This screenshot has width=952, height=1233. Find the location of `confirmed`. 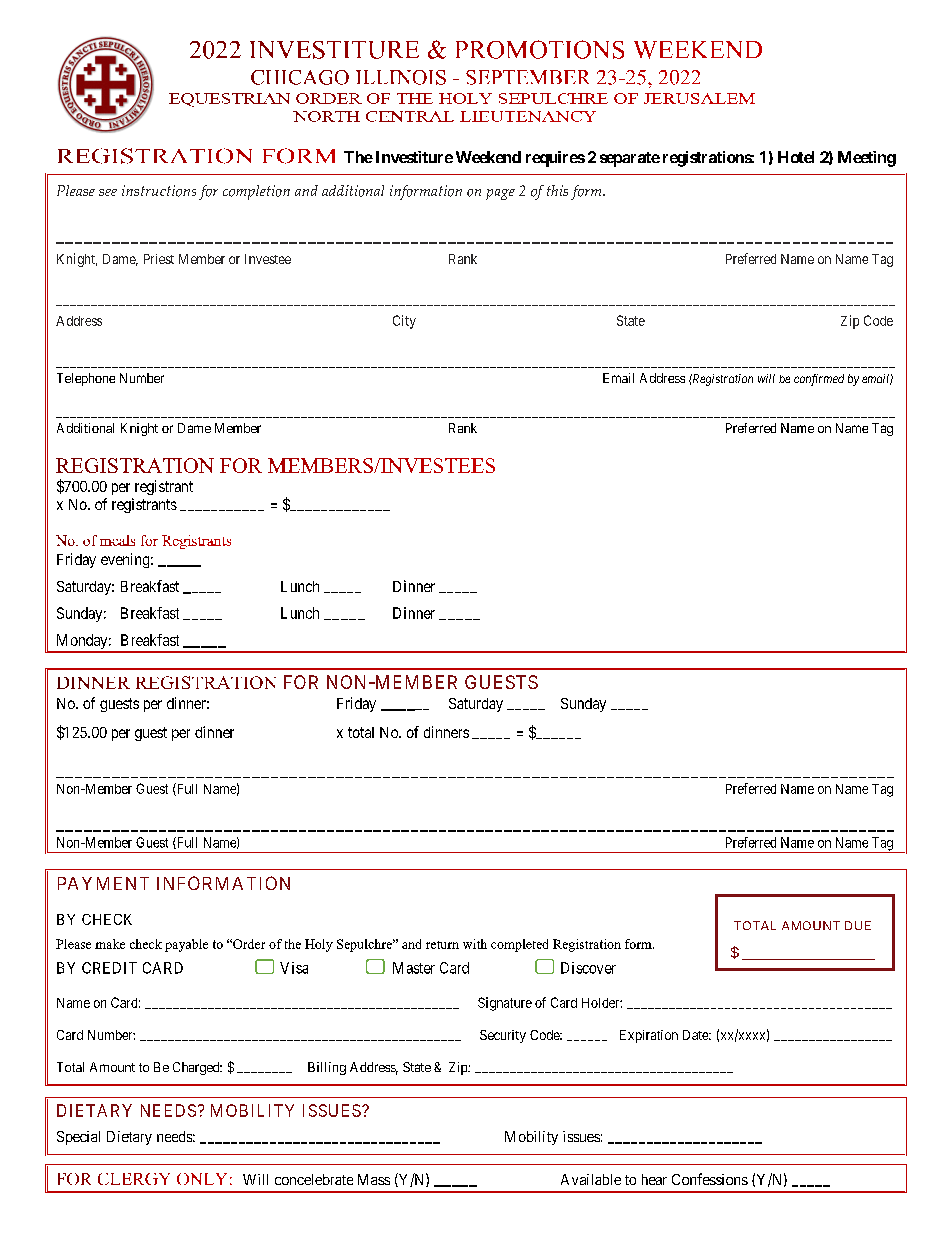

confirmed is located at coordinates (819, 380).
